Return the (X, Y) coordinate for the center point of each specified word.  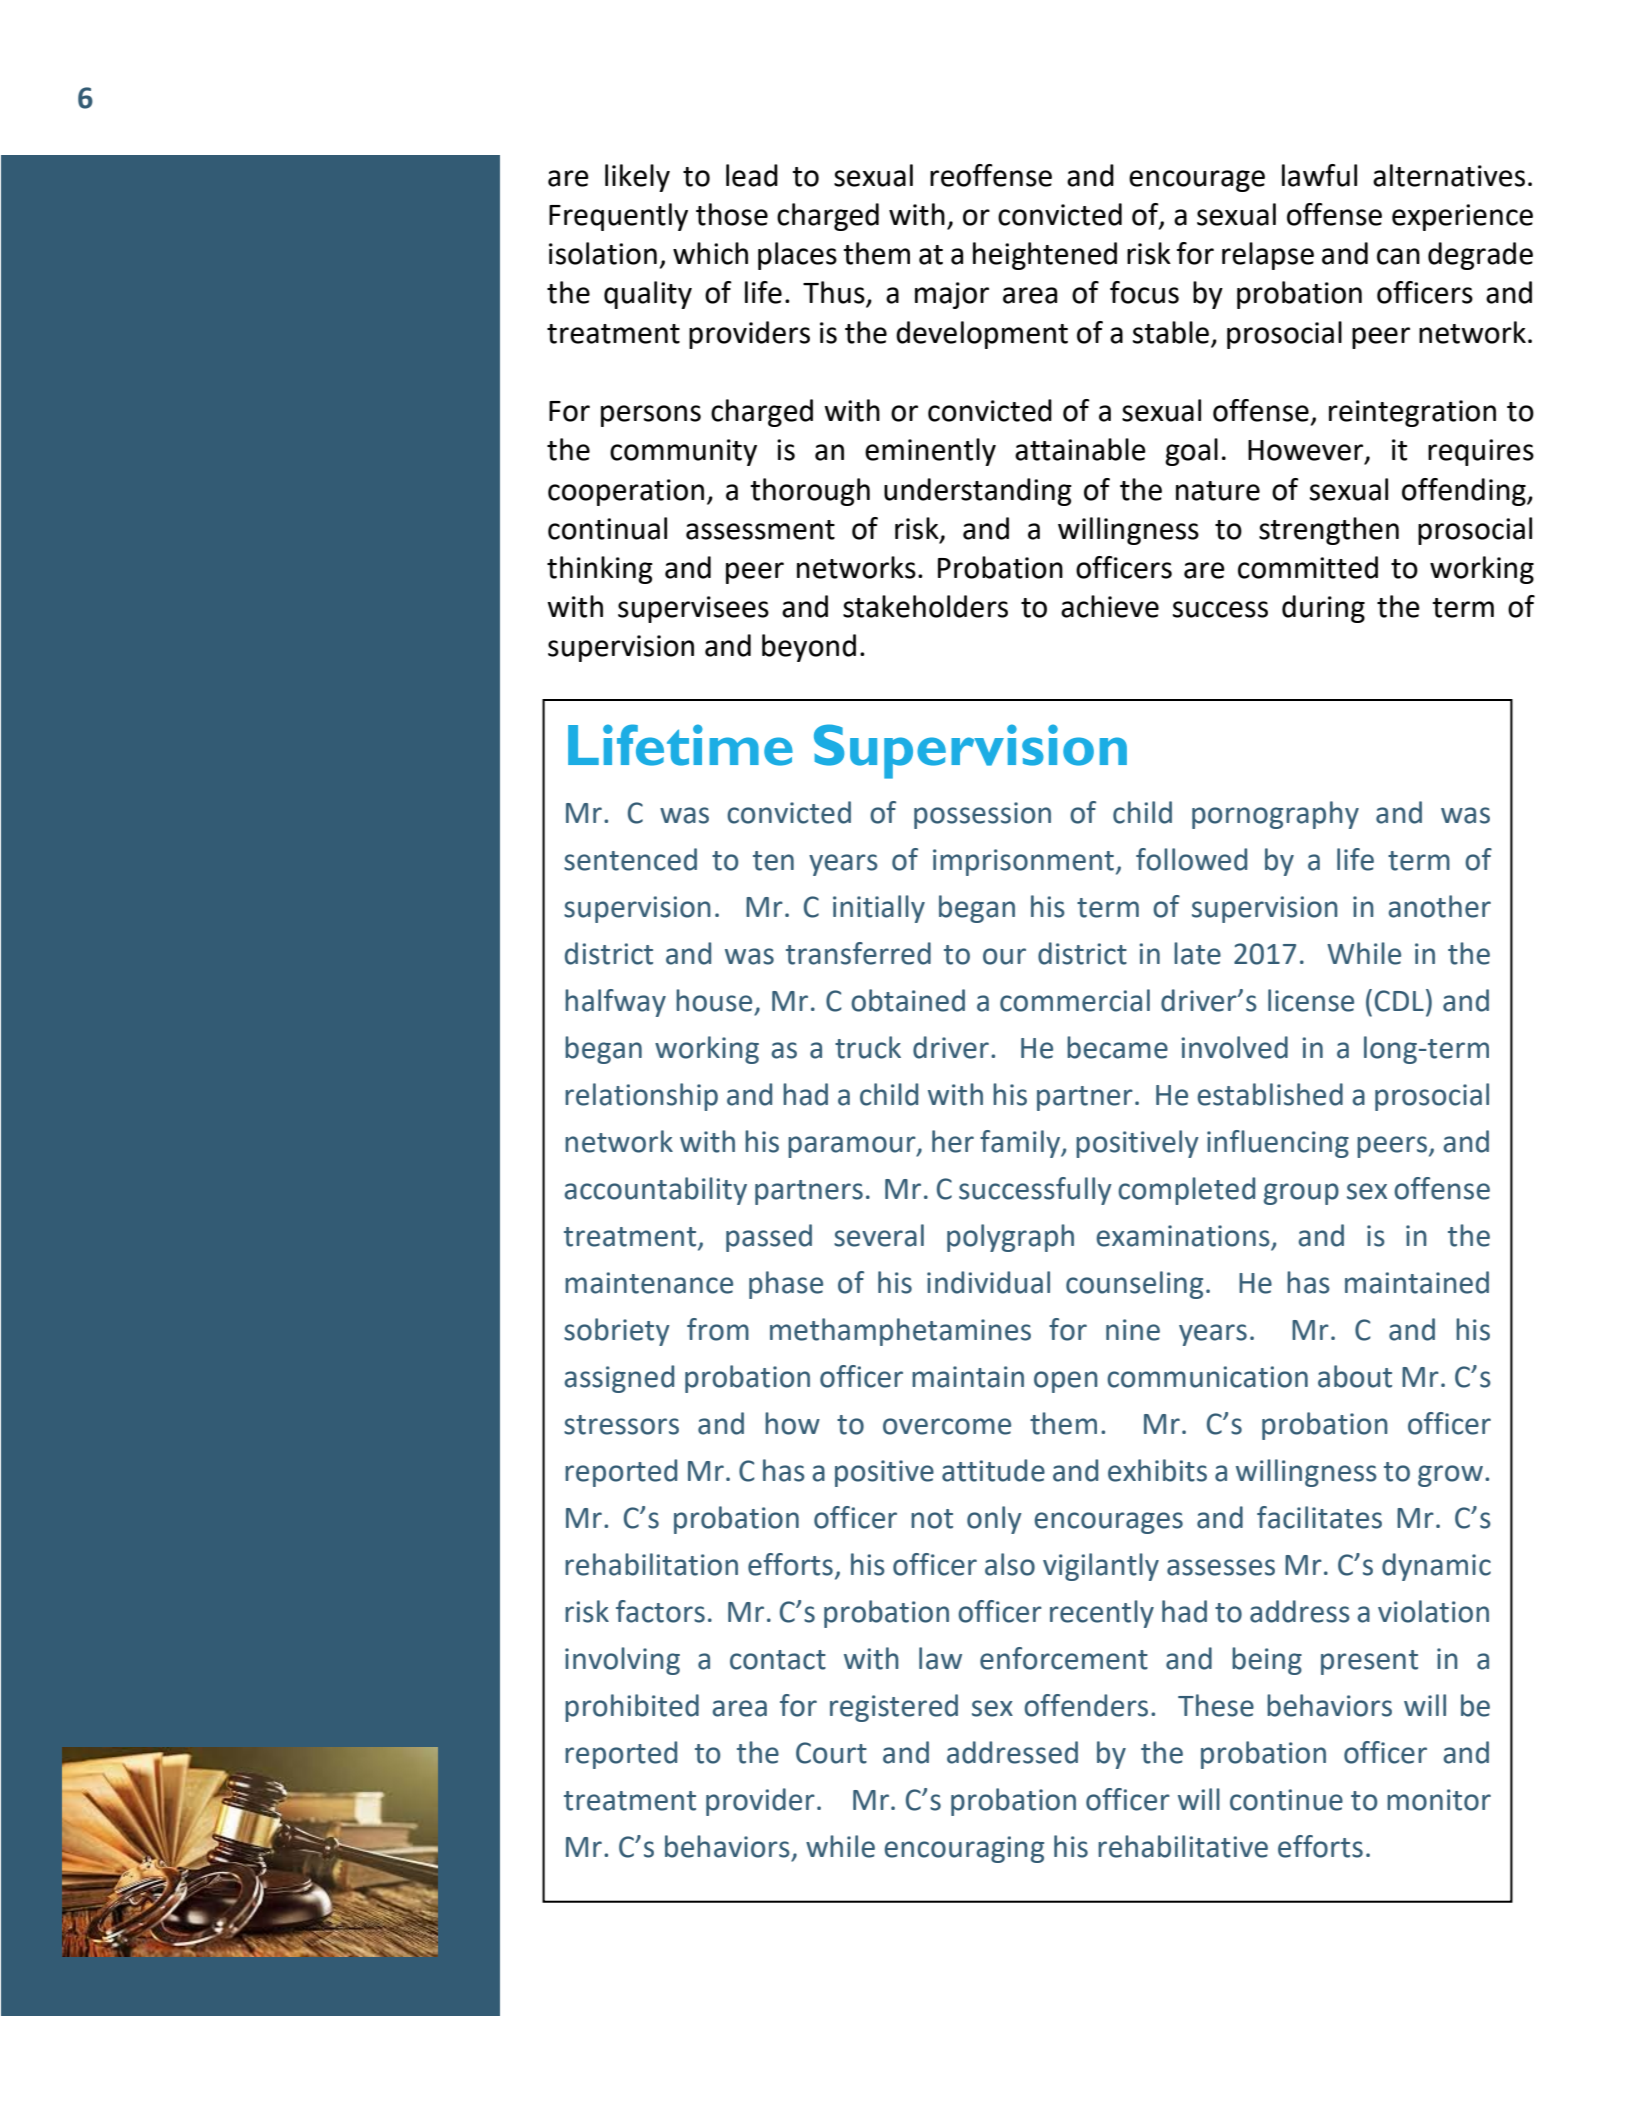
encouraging (964, 1849)
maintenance (649, 1283)
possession (982, 815)
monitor (1439, 1800)
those (732, 214)
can (1398, 256)
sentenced (630, 859)
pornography (1275, 815)
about (1355, 1376)
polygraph (1010, 1238)
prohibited (632, 1708)
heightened (1045, 256)
